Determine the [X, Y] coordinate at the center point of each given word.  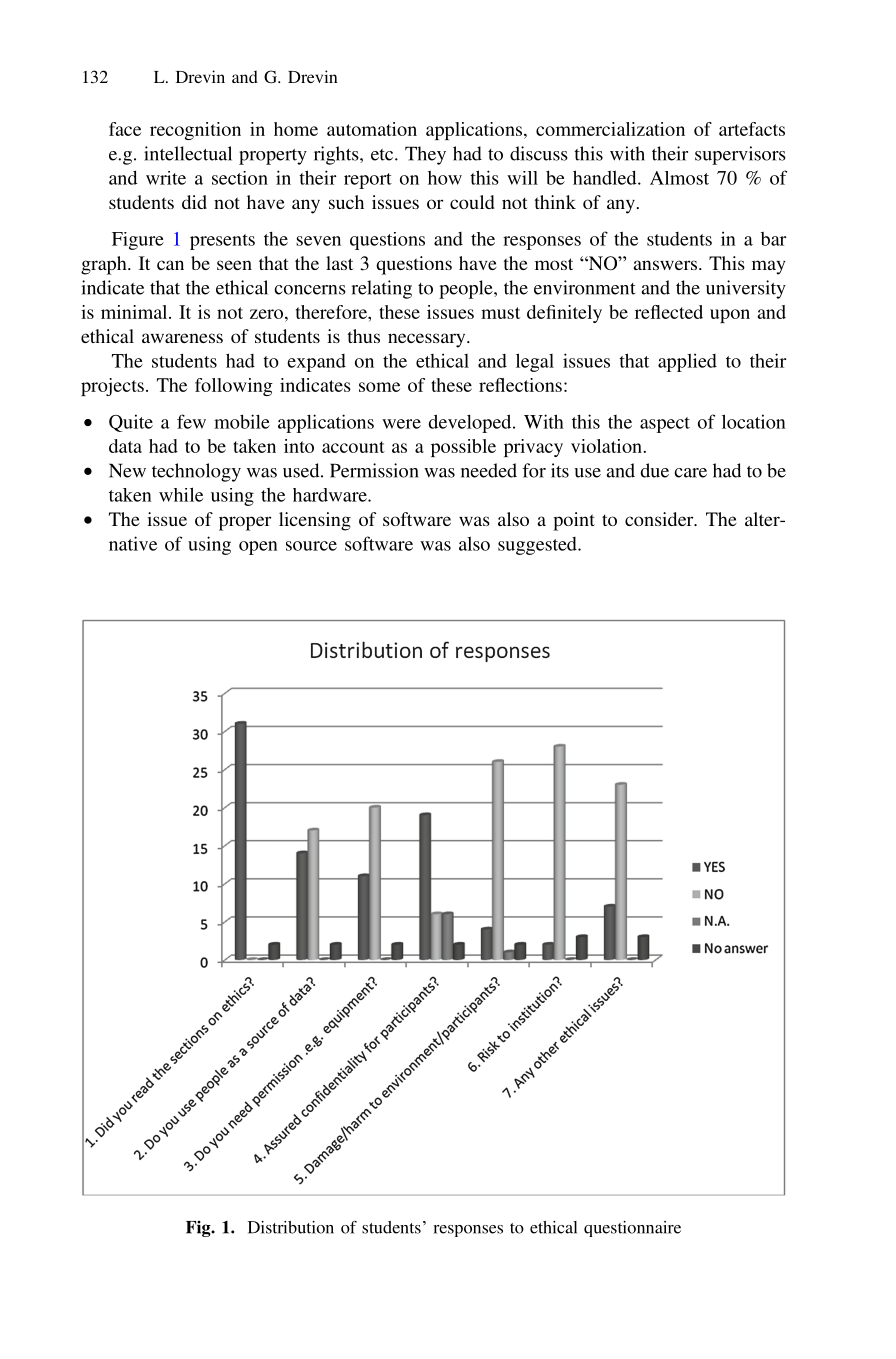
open [258, 548]
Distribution [291, 1227]
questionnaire [632, 1229]
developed [471, 423]
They [425, 155]
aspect [665, 425]
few [191, 421]
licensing [315, 521]
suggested [538, 546]
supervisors [740, 155]
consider [660, 519]
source [311, 546]
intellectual [188, 153]
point [574, 521]
